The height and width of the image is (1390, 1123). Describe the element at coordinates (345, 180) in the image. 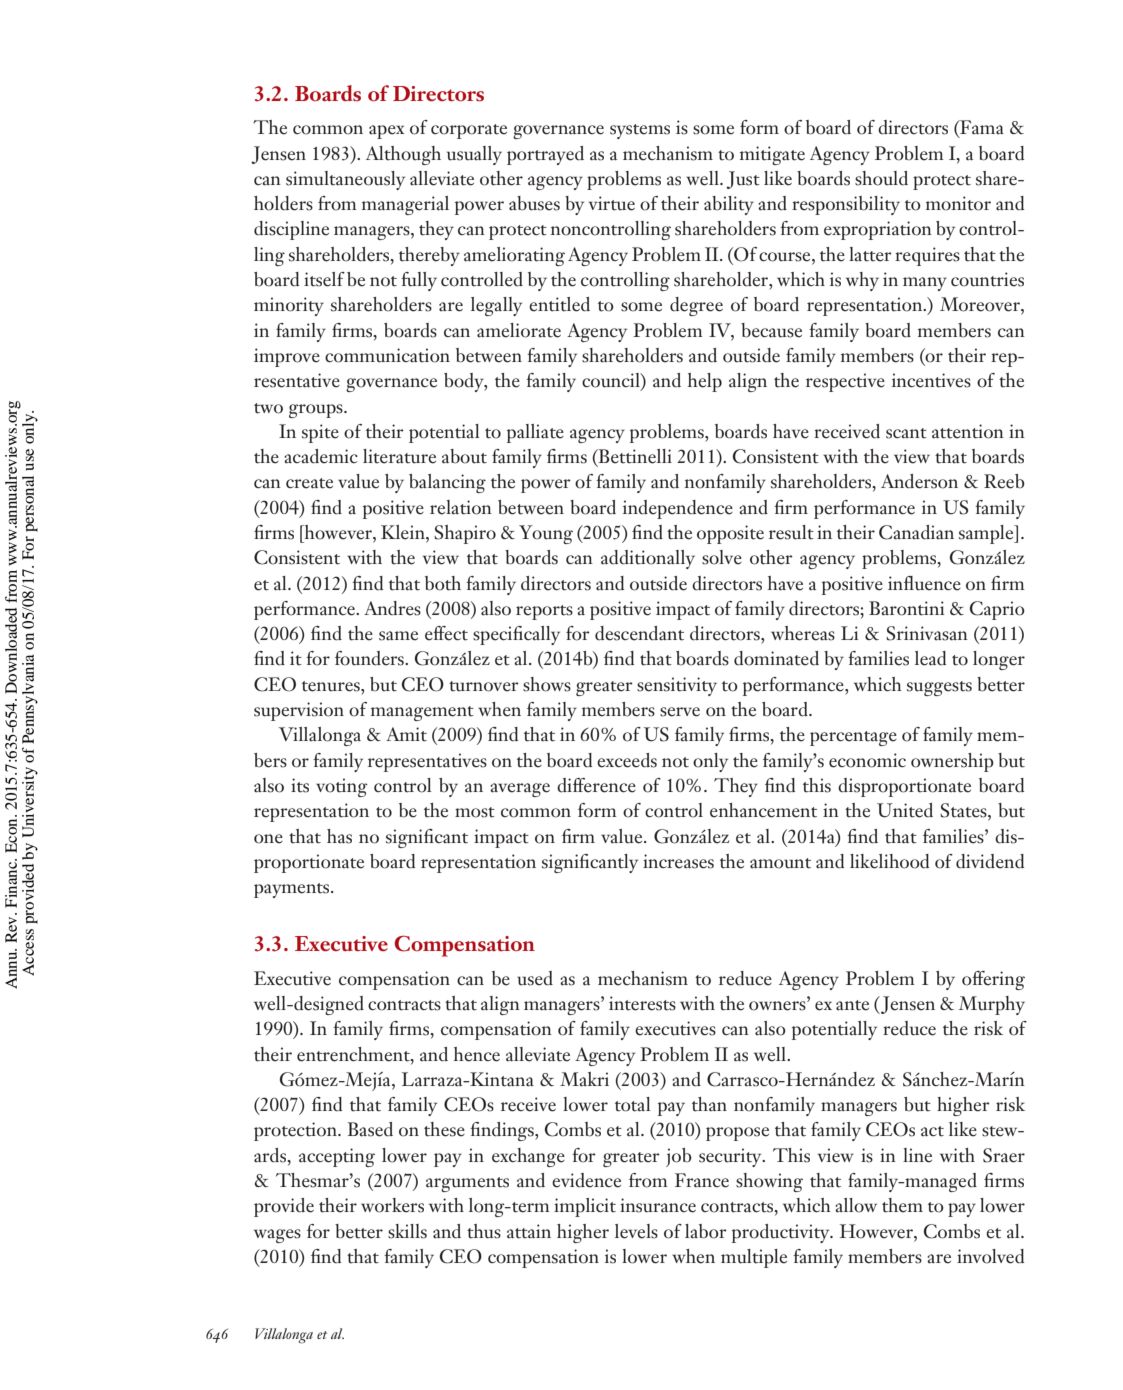

I see `simultaneously` at that location.
